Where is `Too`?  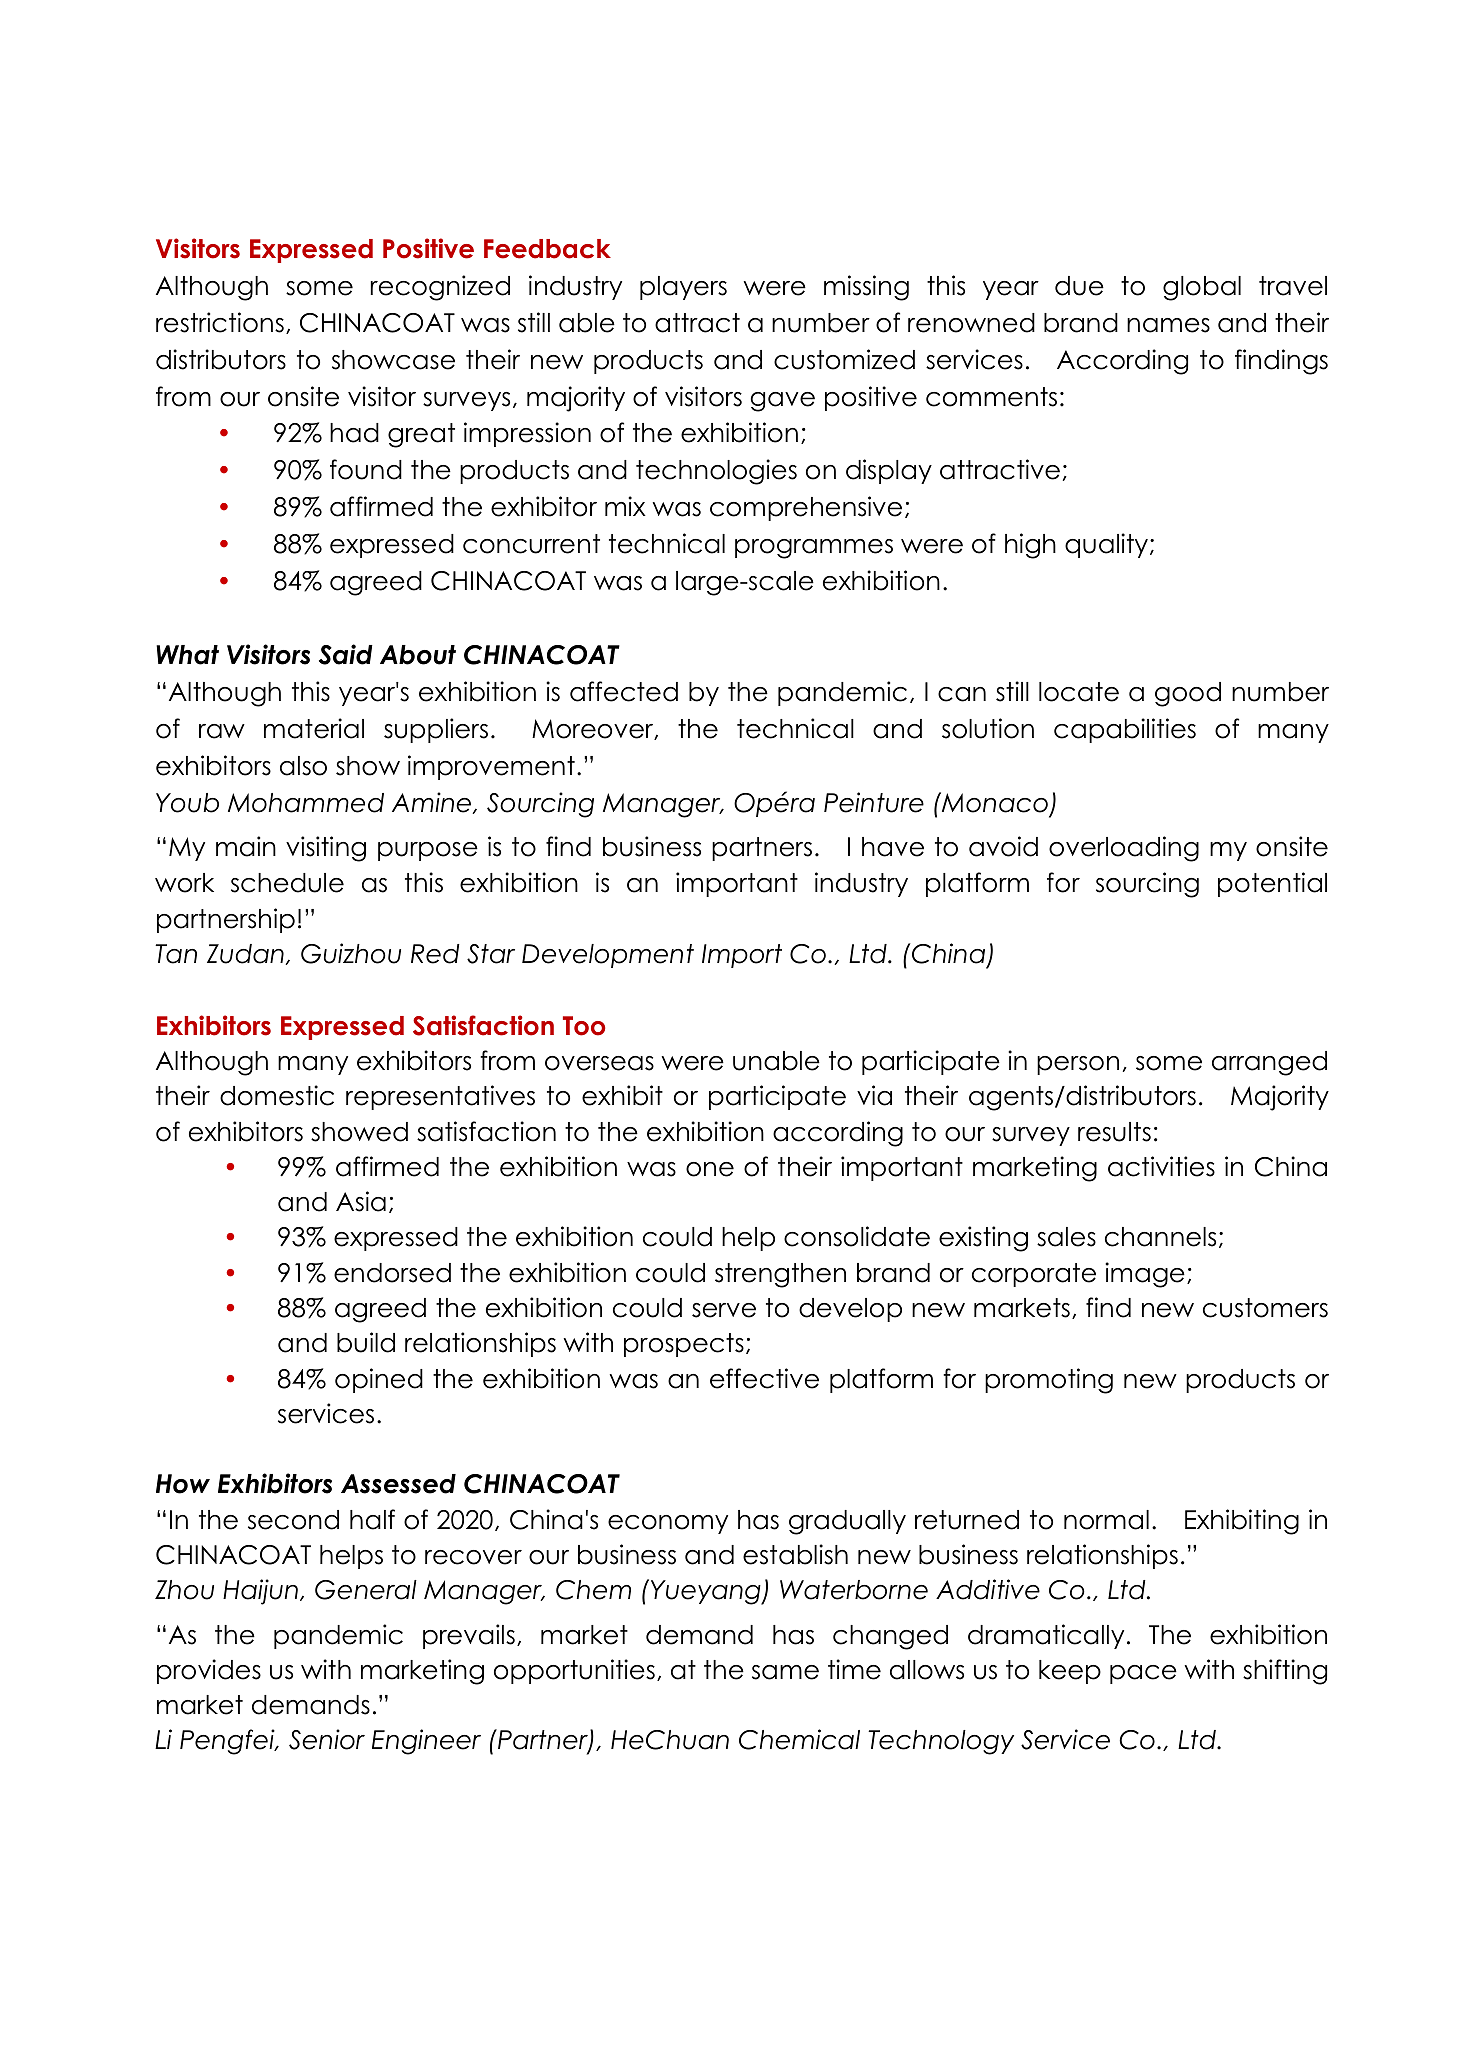 Too is located at coordinates (584, 1026).
